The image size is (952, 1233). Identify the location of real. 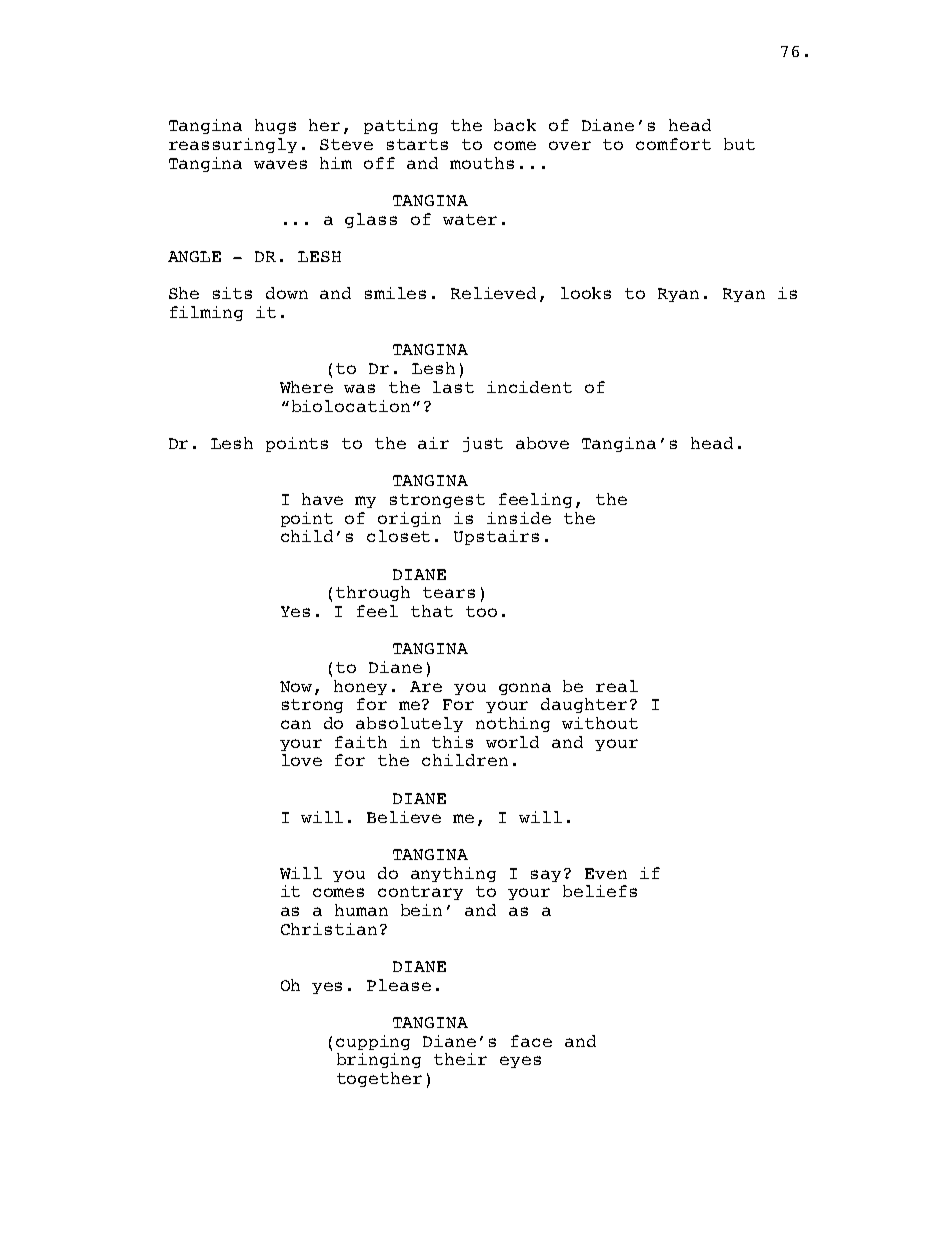
(617, 686).
